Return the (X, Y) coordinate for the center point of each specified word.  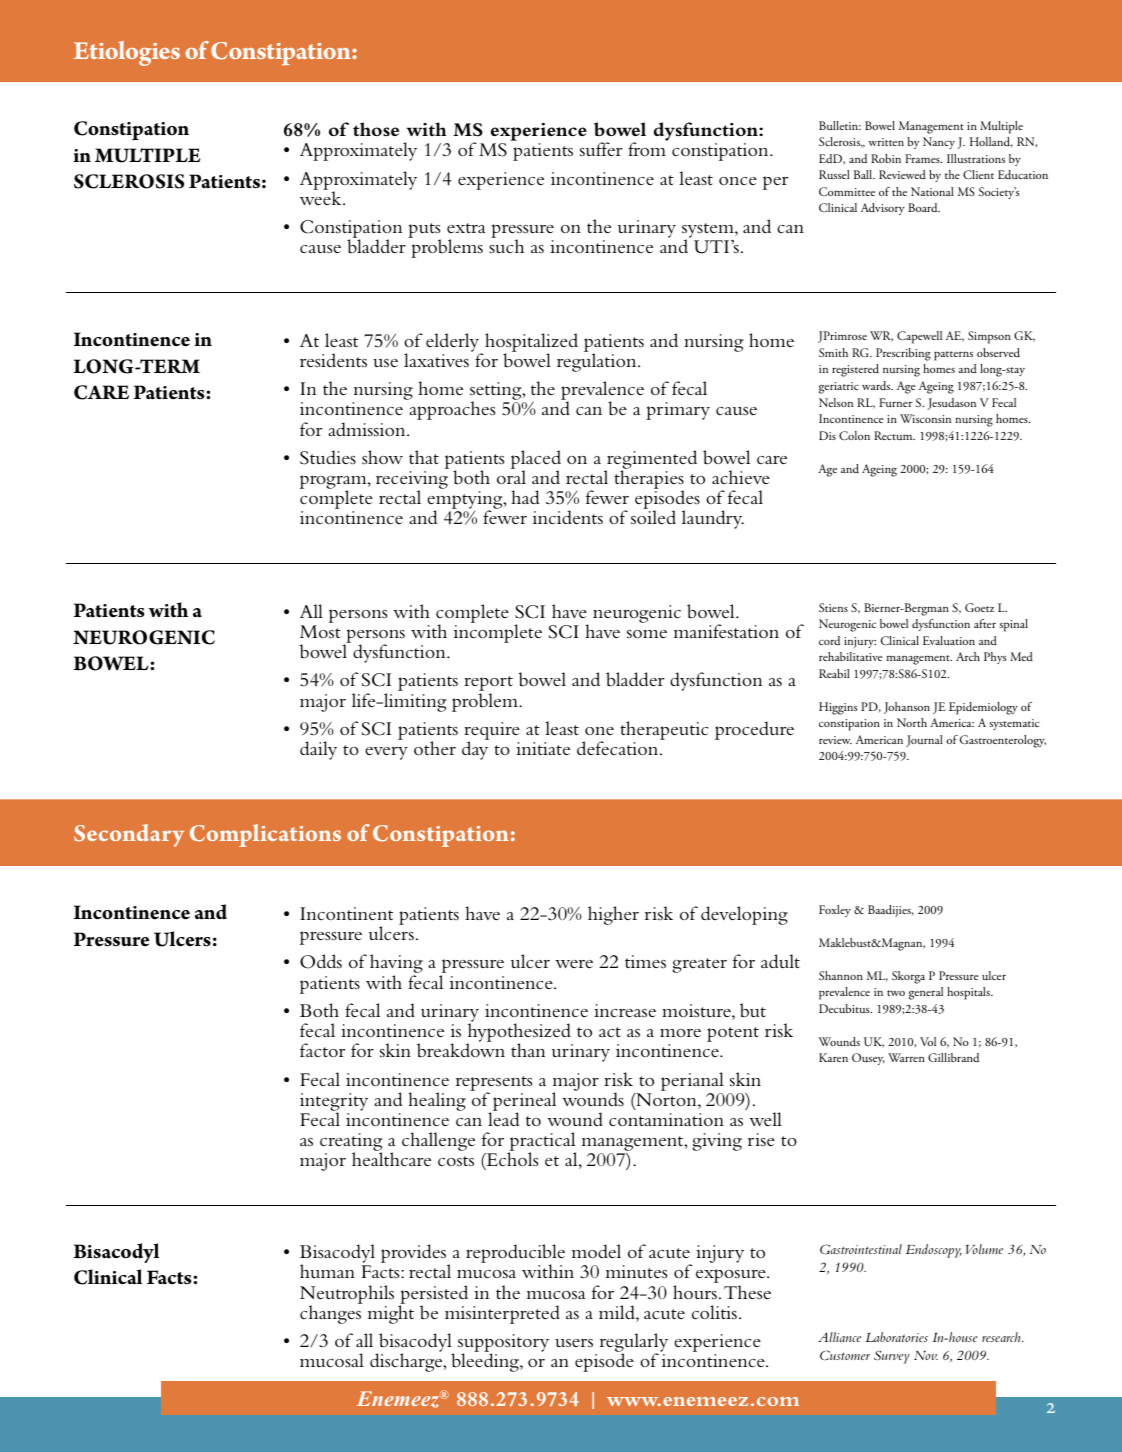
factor (323, 1050)
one (599, 731)
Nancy (939, 143)
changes (331, 1313)
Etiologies (126, 53)
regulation (598, 361)
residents (333, 360)
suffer (601, 149)
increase (625, 1011)
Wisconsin (925, 418)
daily (318, 750)
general (926, 993)
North (912, 722)
